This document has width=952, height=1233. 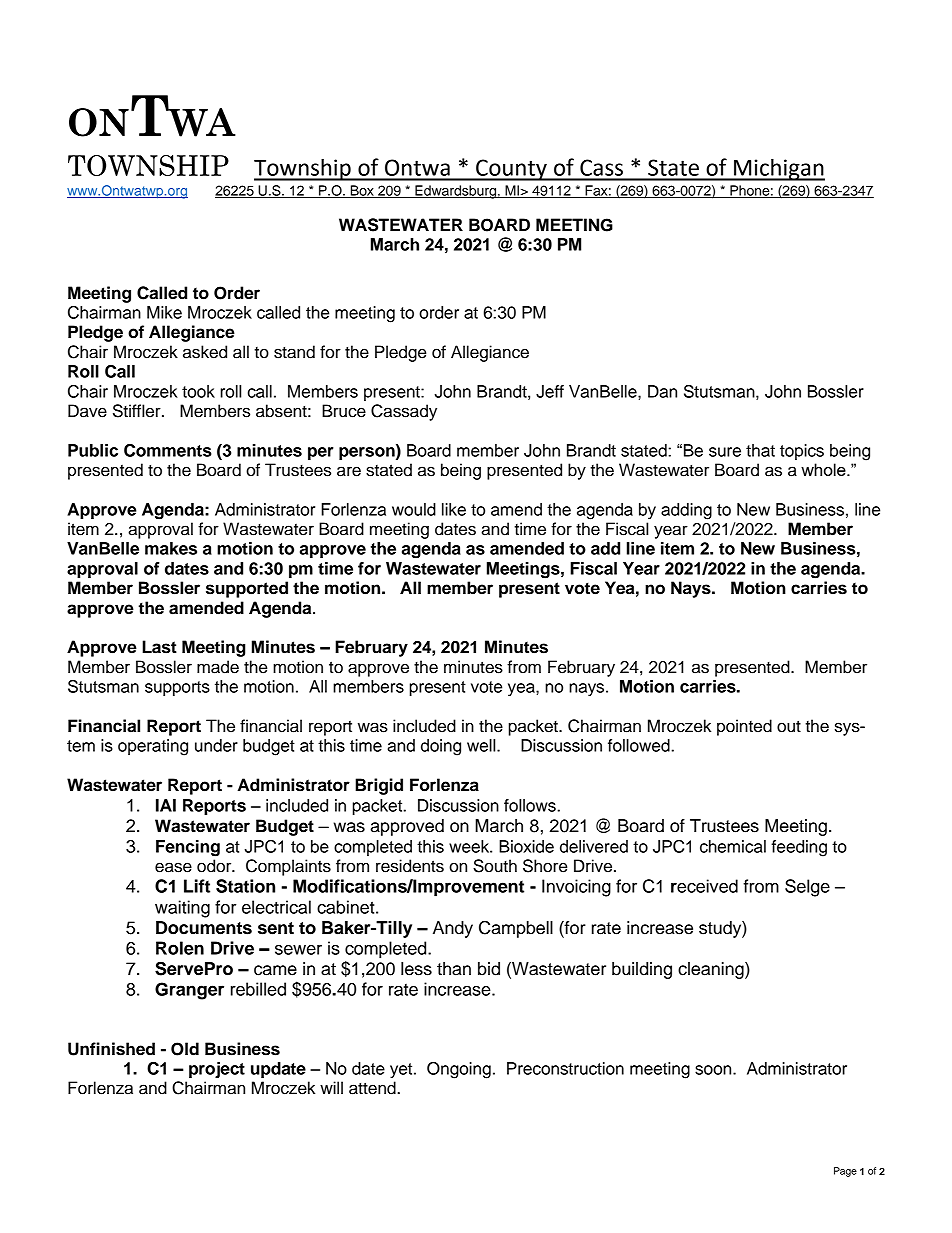 I want to click on like, so click(x=454, y=509).
